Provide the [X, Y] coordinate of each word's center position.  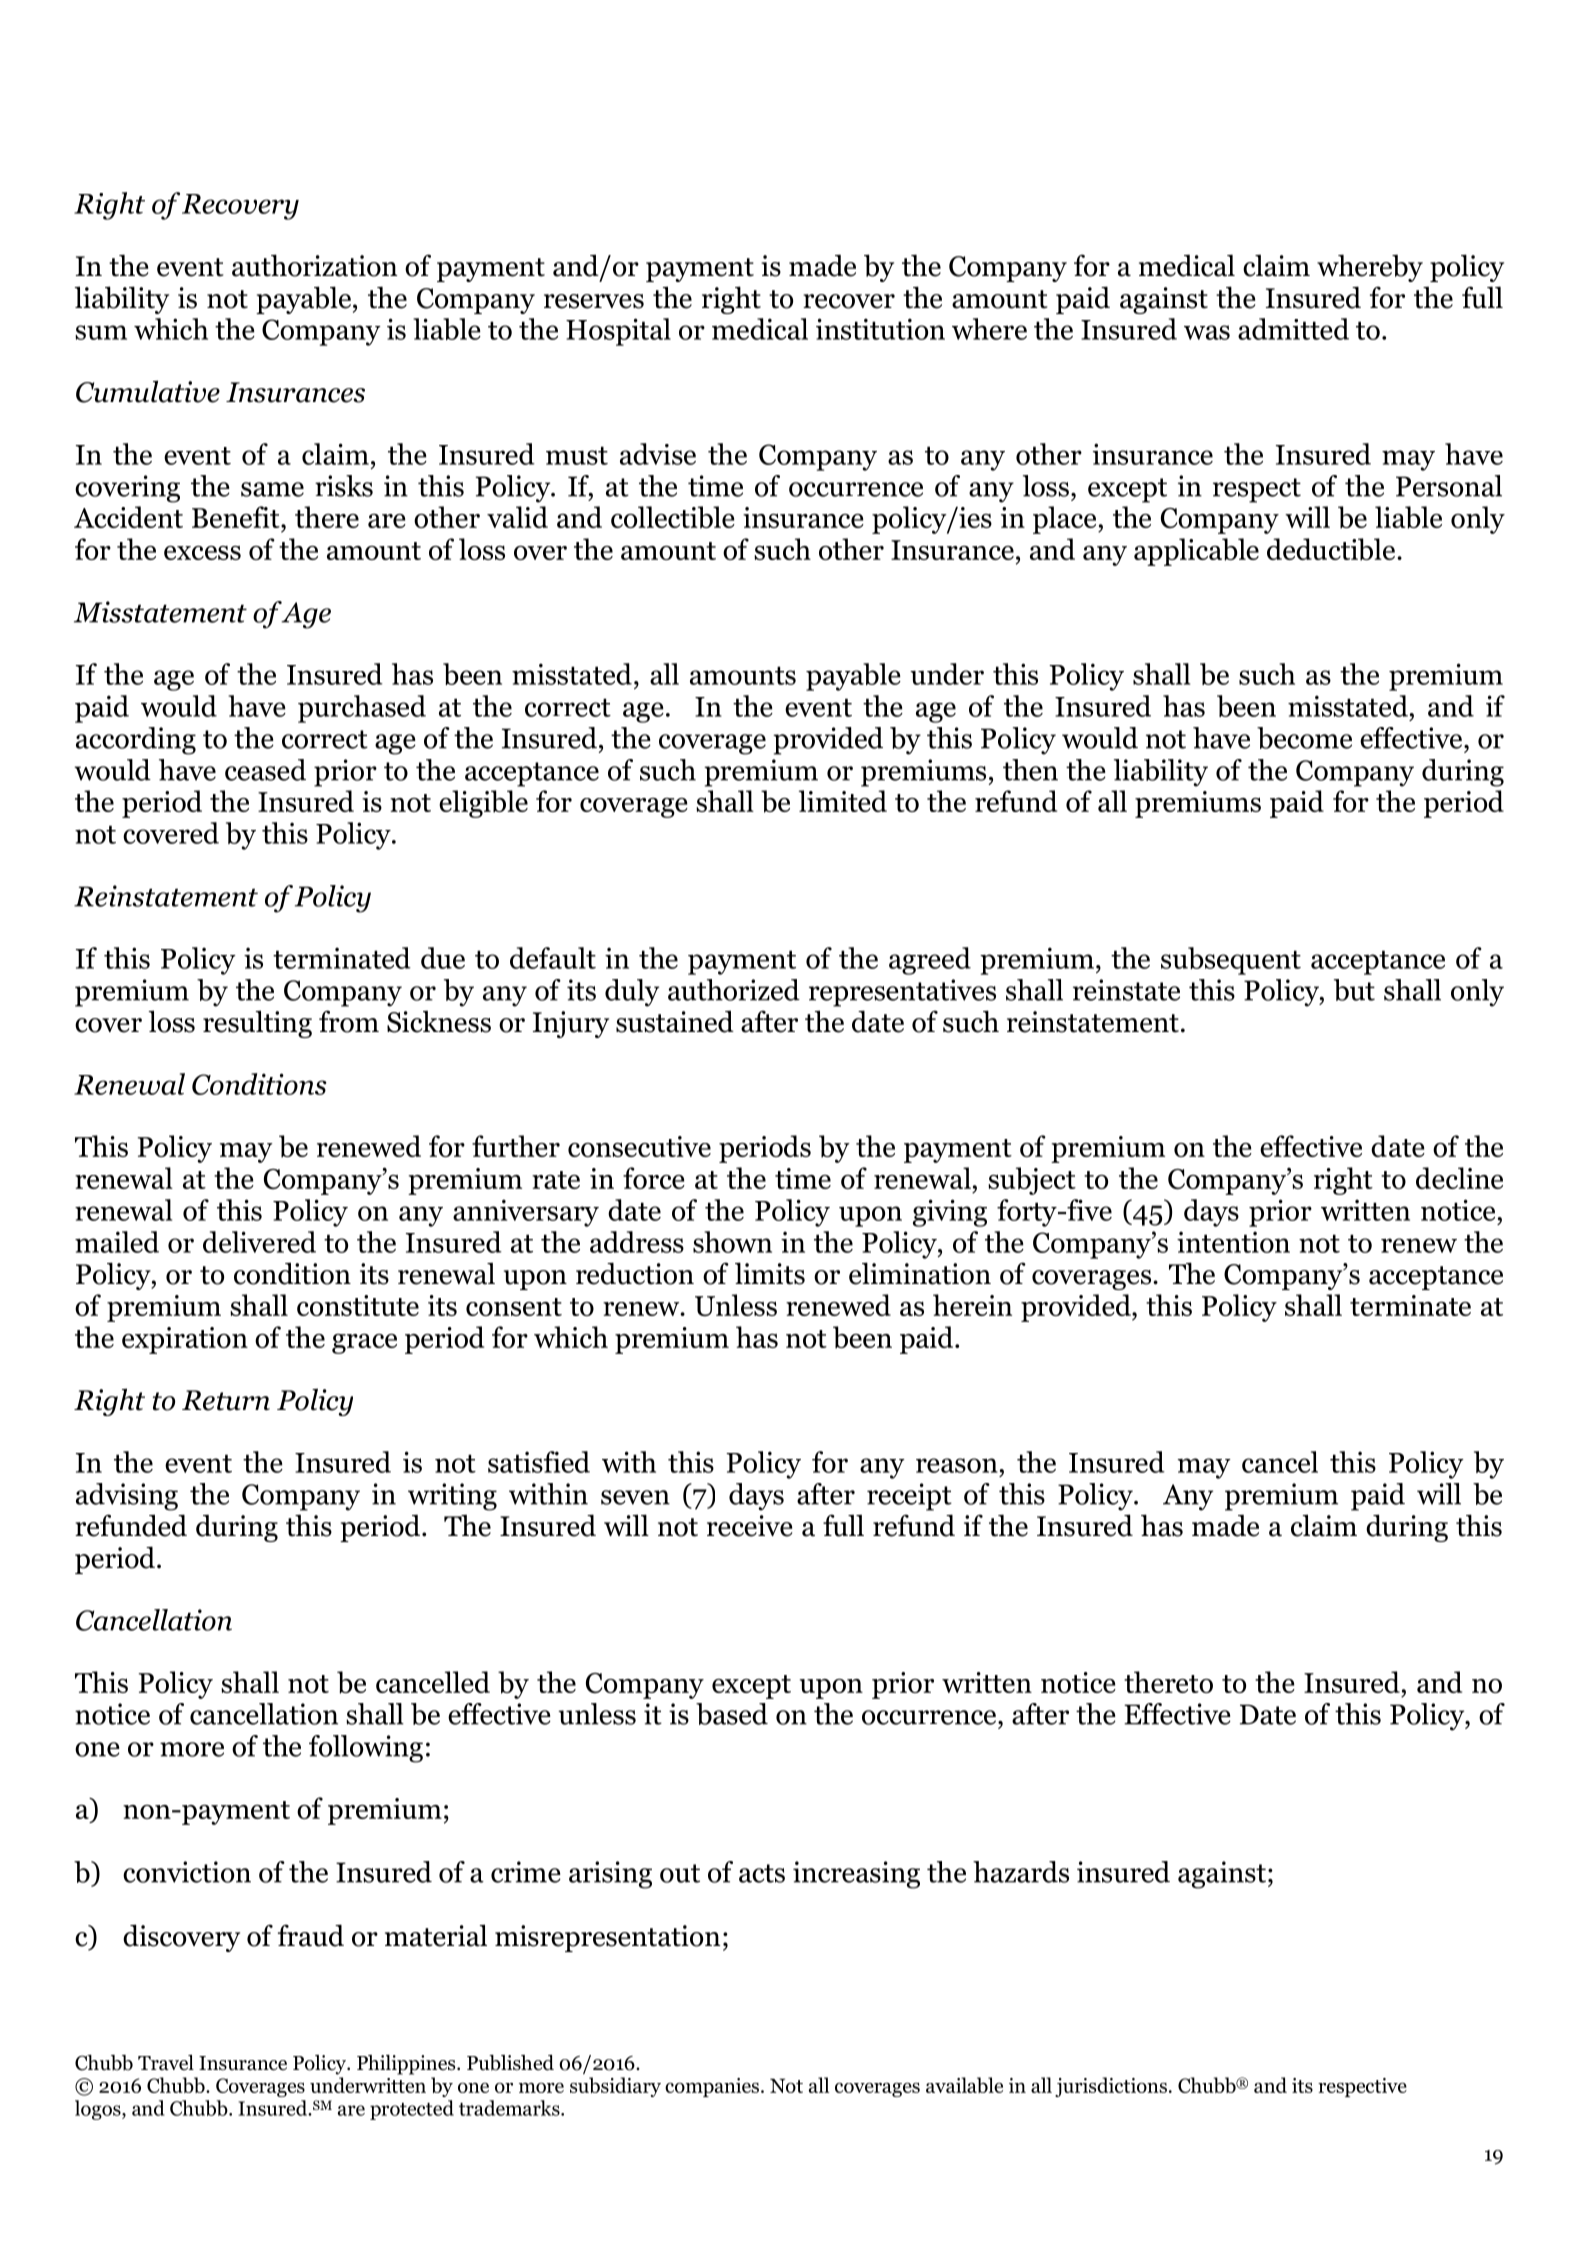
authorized [734, 990]
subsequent [1231, 961]
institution [880, 329]
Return [226, 1400]
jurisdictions [1111, 2087]
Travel [166, 2063]
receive [749, 1526]
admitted [1293, 329]
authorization [314, 265]
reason [957, 1465]
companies [713, 2087]
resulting [257, 1024]
